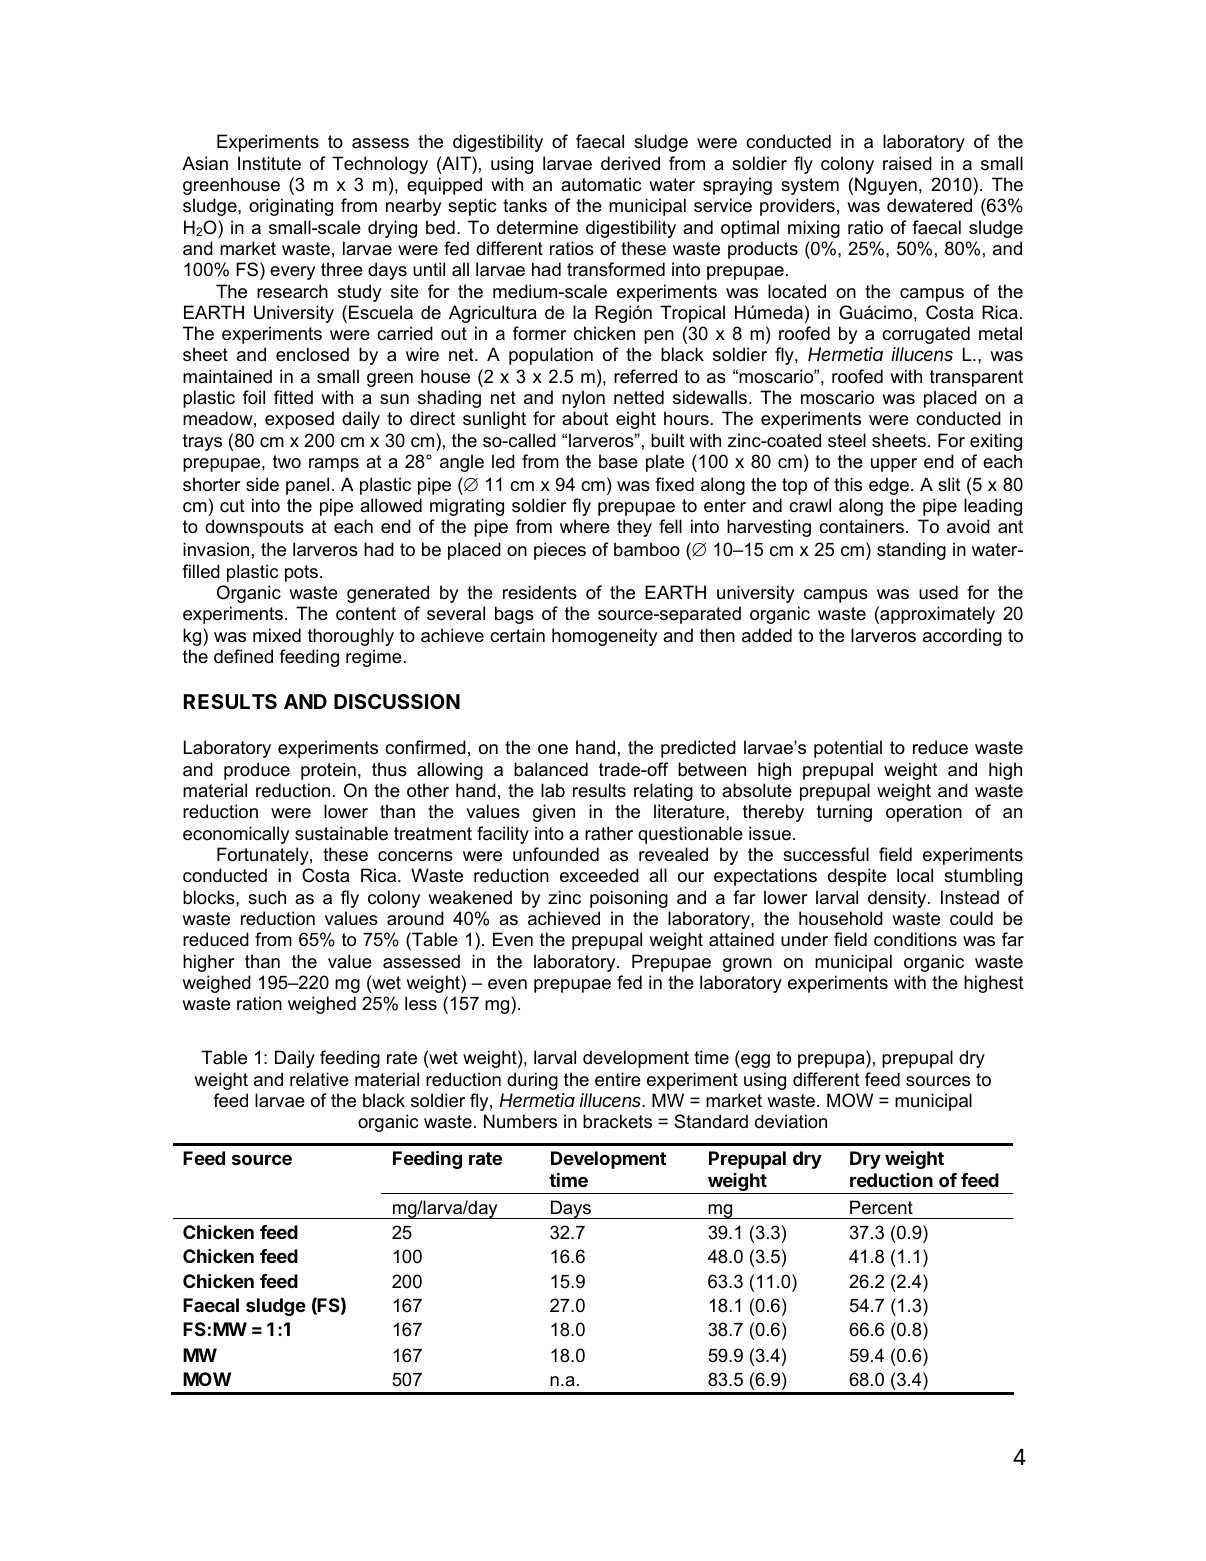  I want to click on relative, so click(319, 1079).
